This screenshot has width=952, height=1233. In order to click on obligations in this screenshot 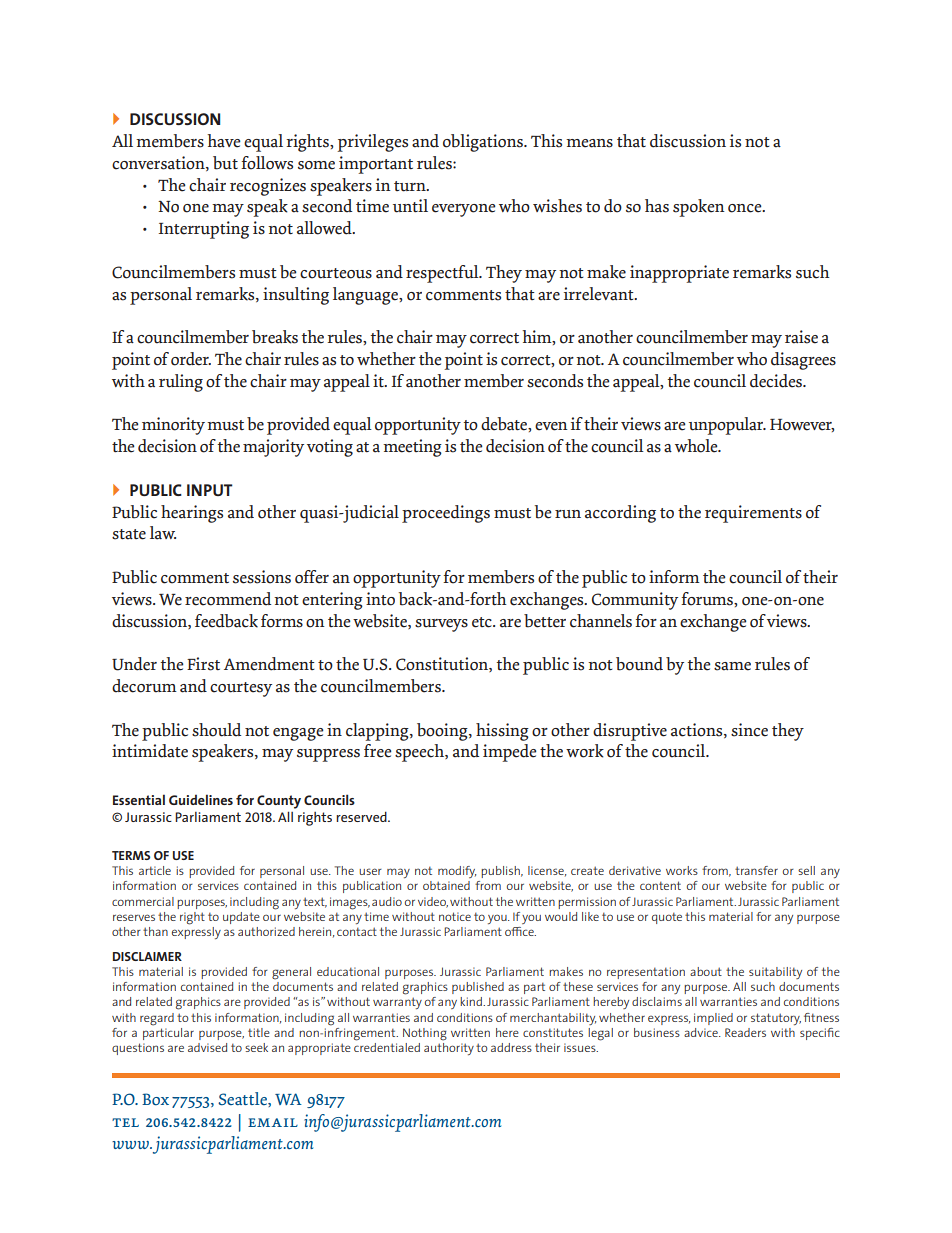, I will do `click(484, 143)`.
